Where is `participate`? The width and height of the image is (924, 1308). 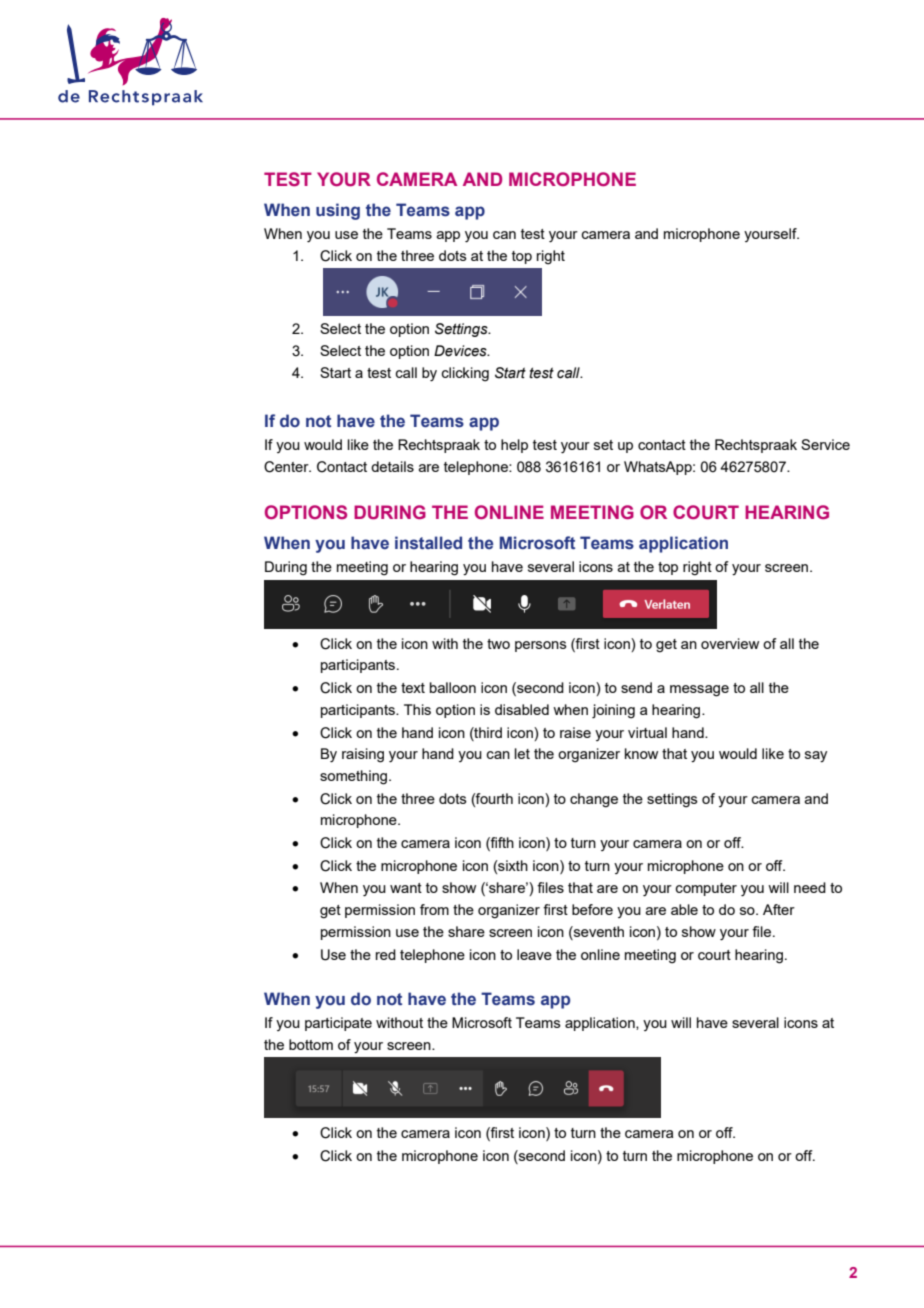 participate is located at coordinates (338, 1024).
